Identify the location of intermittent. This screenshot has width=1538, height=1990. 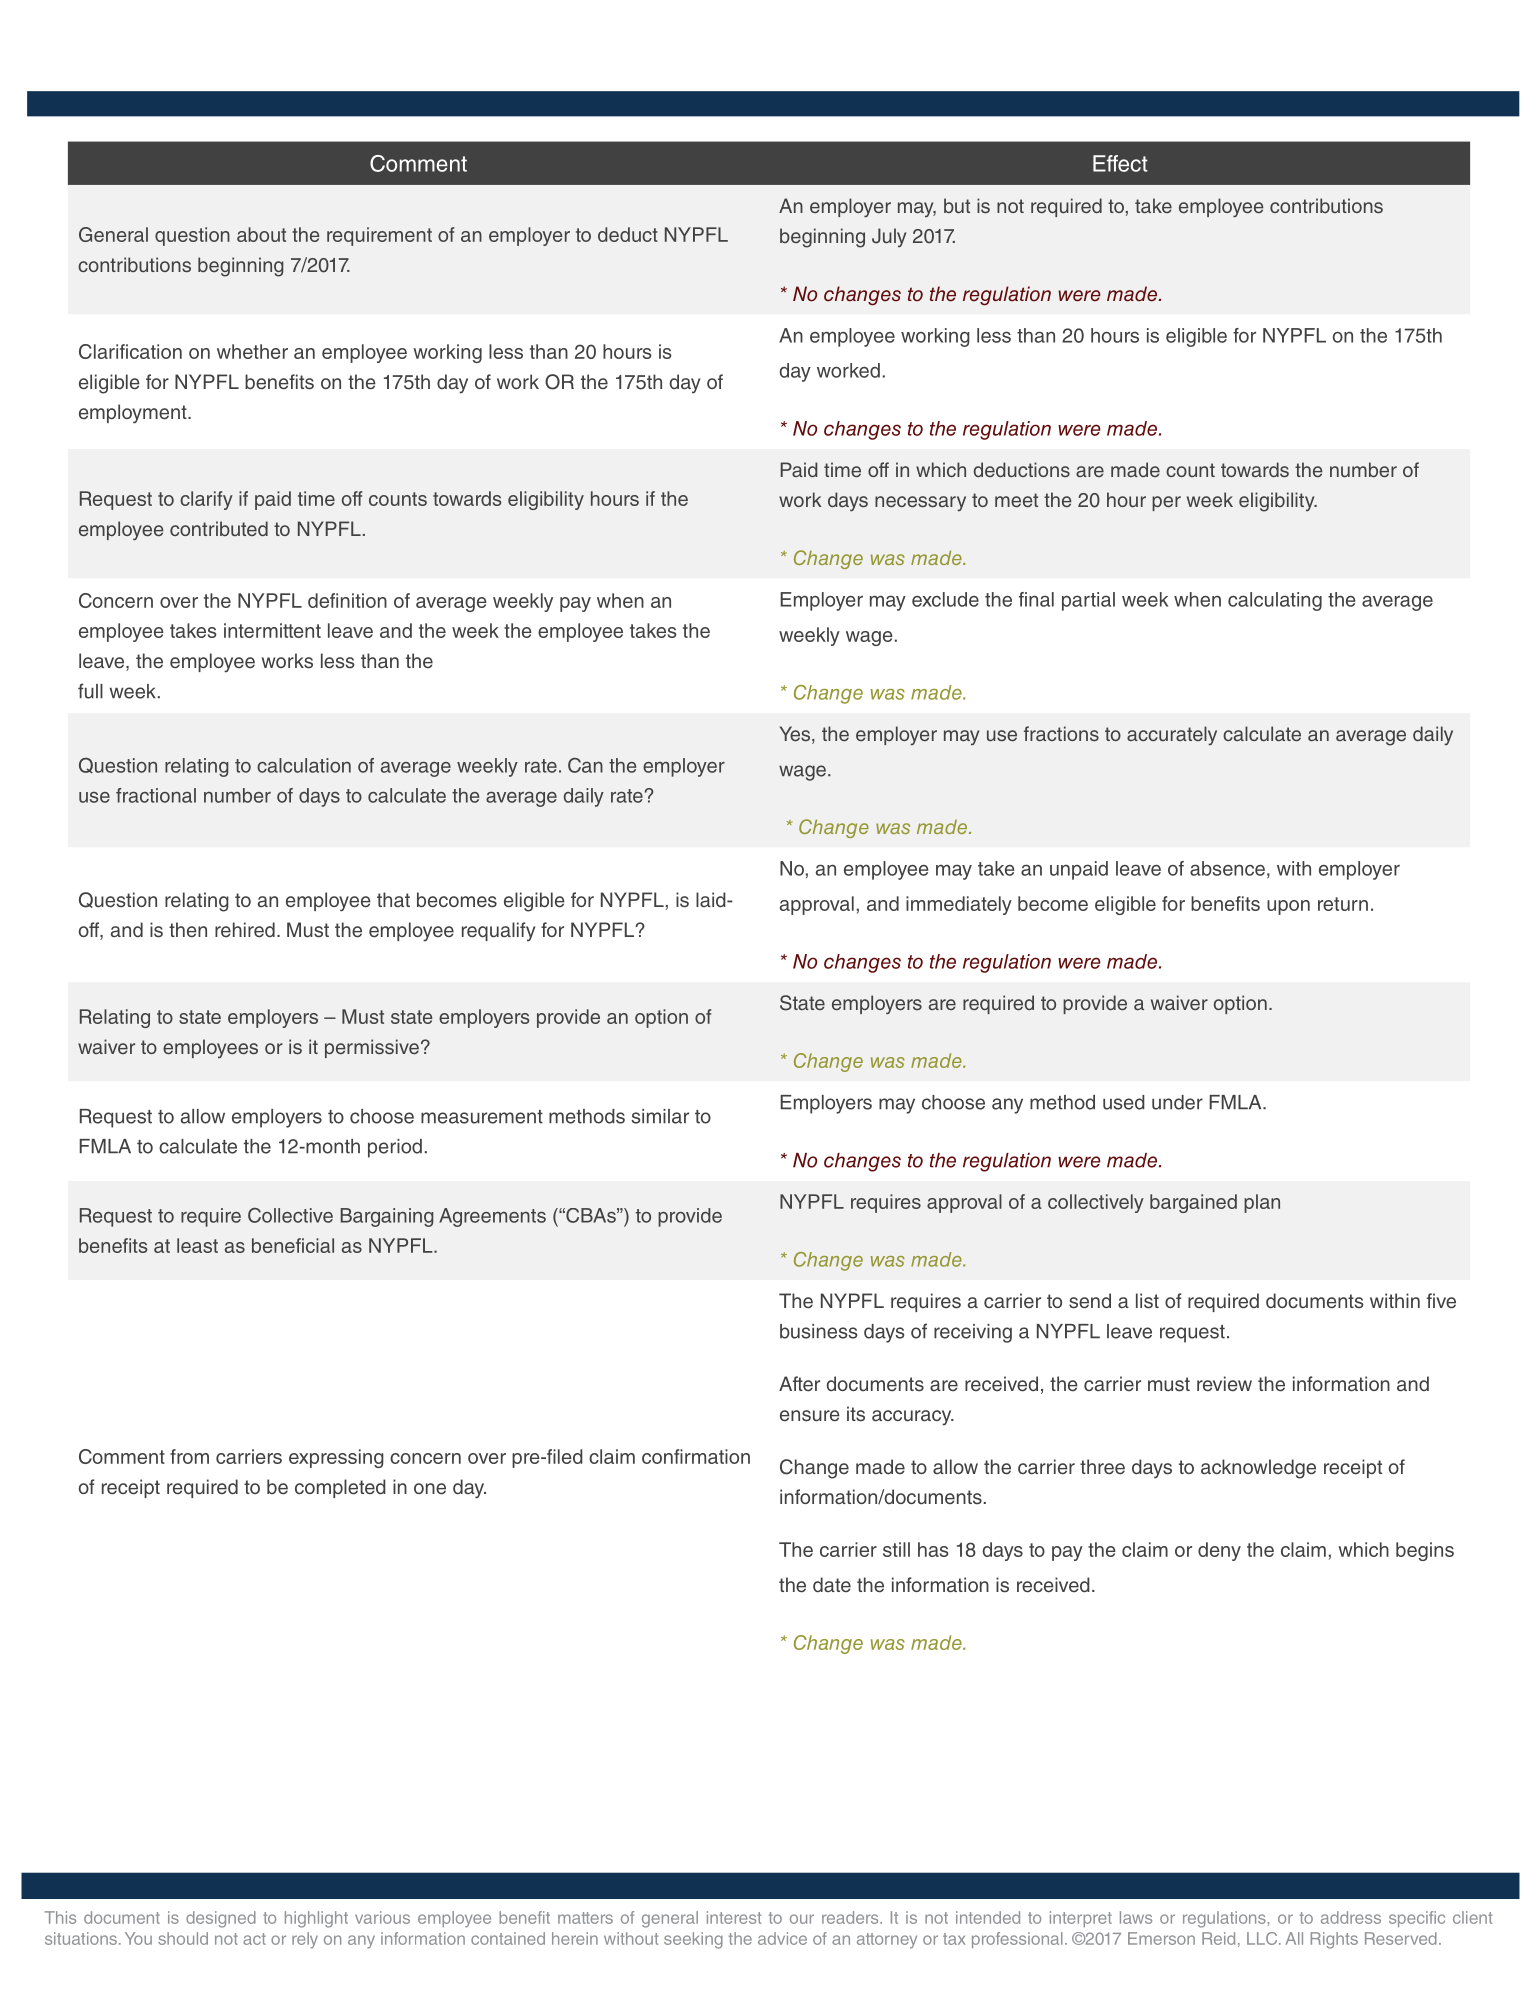
(272, 630).
